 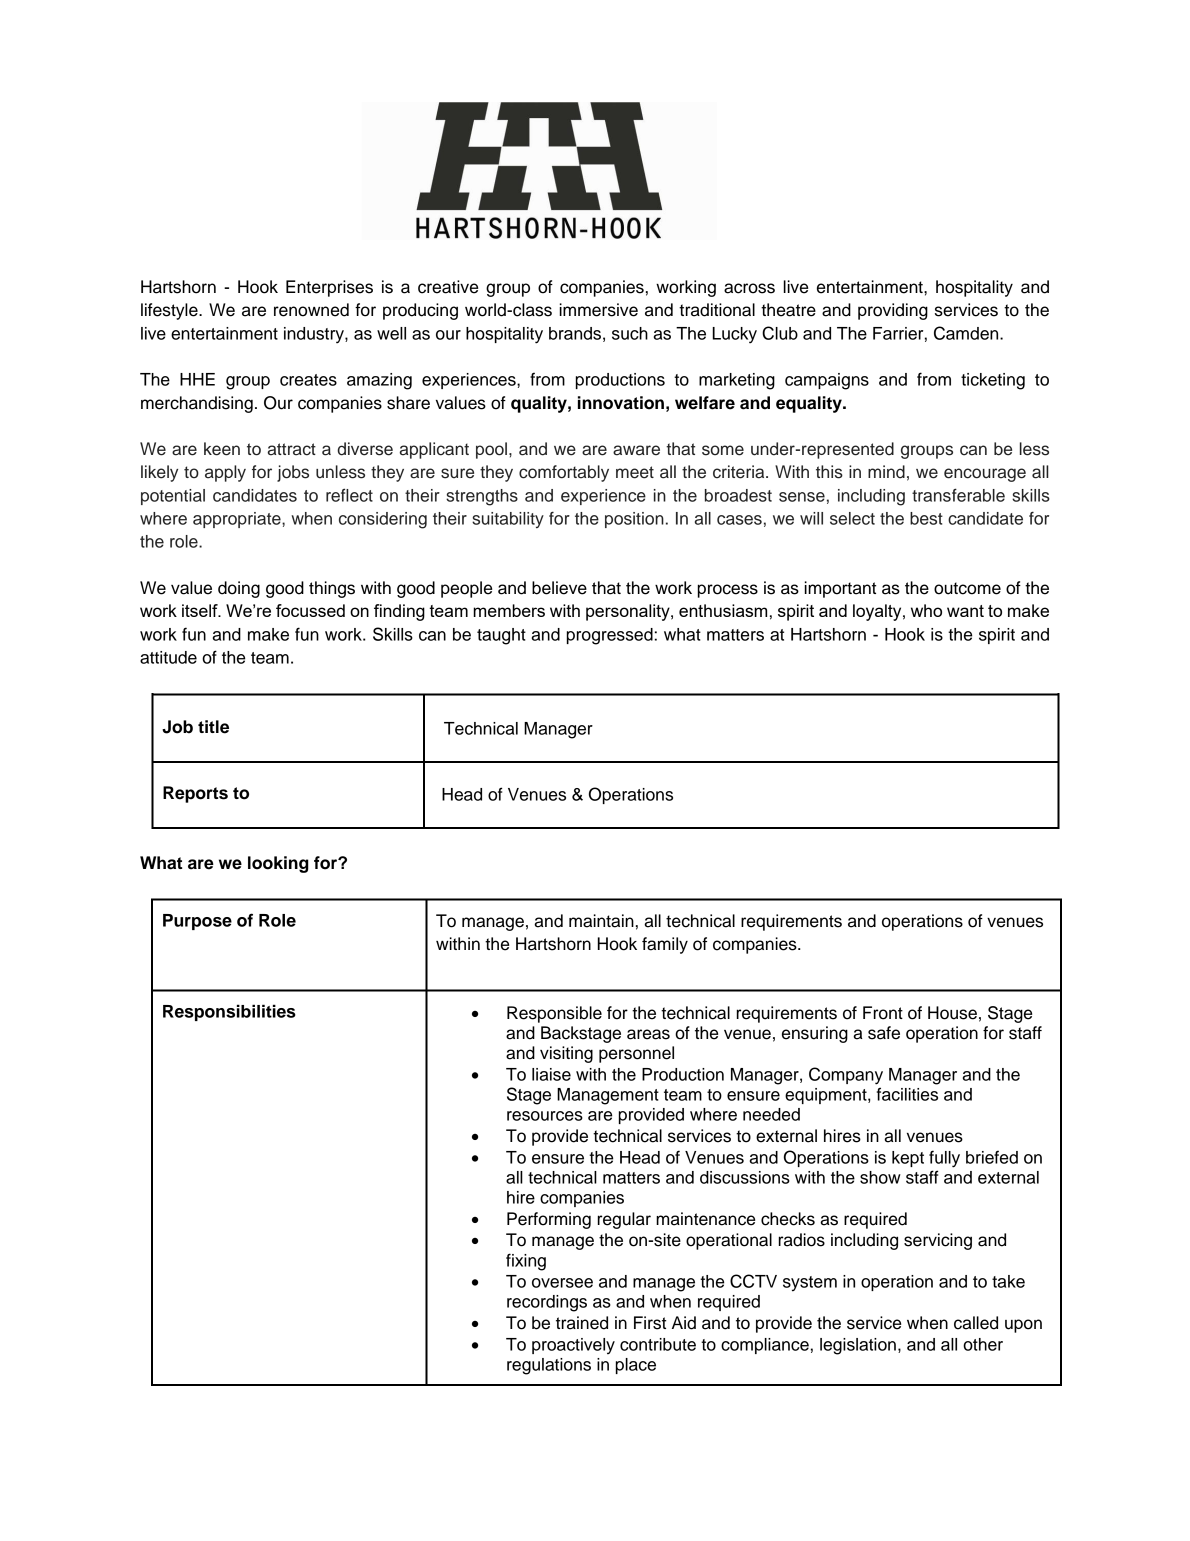 What do you see at coordinates (599, 310) in the page?
I see `immersive` at bounding box center [599, 310].
